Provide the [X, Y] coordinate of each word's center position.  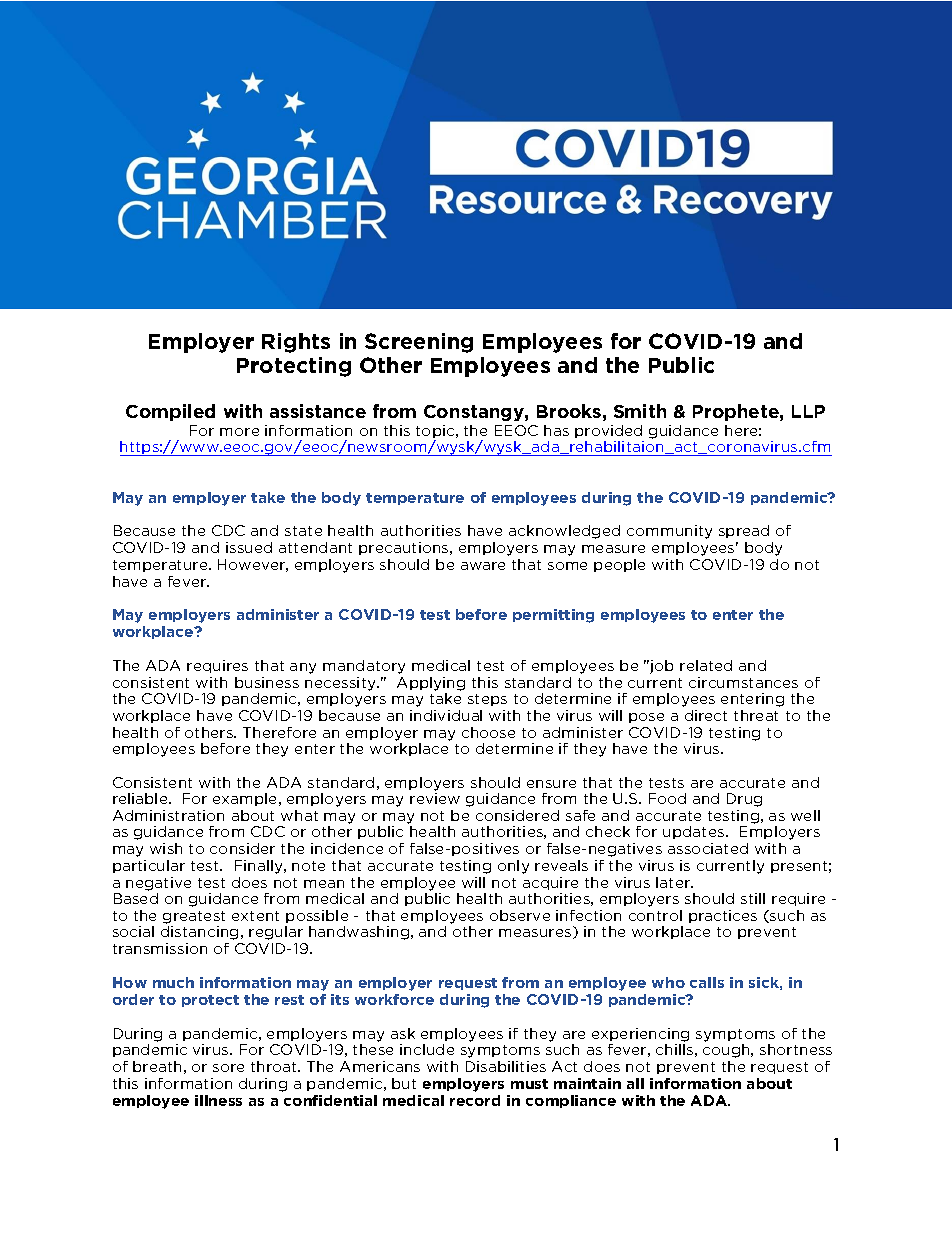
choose [488, 732]
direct [706, 715]
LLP [808, 411]
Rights [296, 343]
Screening [419, 343]
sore [228, 1068]
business [267, 682]
